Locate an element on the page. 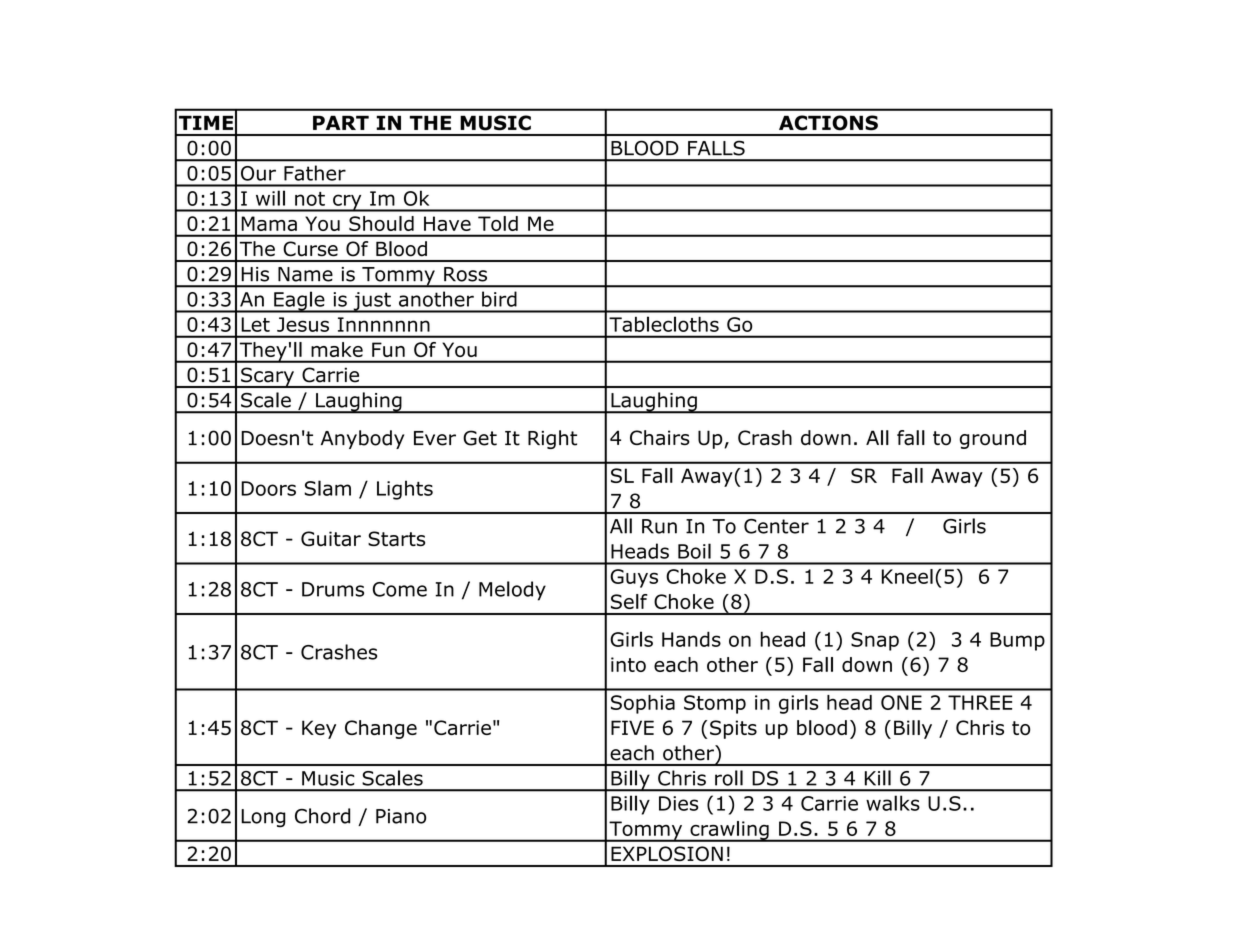 This page has width=1233, height=952. Slam is located at coordinates (327, 488).
